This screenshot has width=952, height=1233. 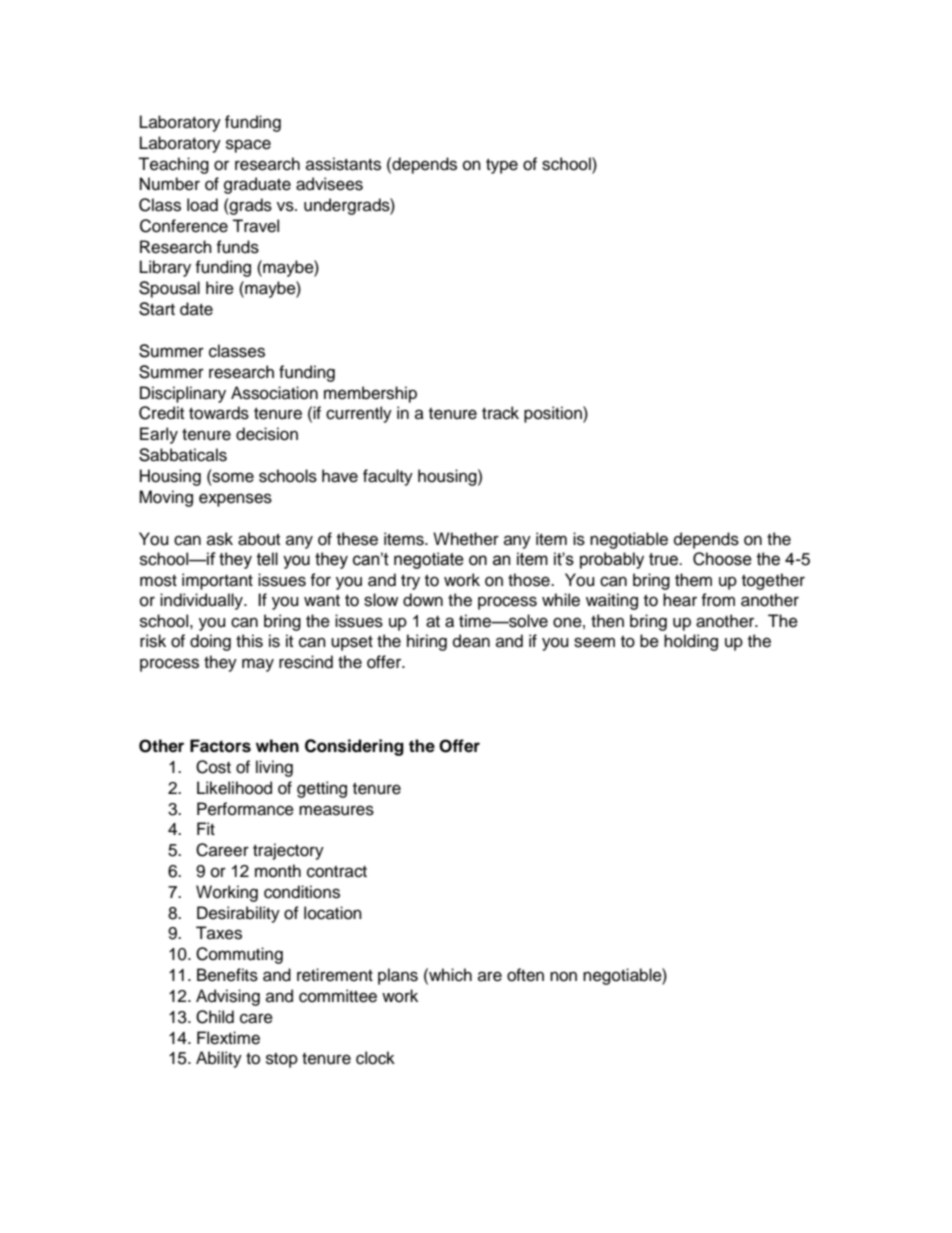 What do you see at coordinates (718, 600) in the screenshot?
I see `from` at bounding box center [718, 600].
